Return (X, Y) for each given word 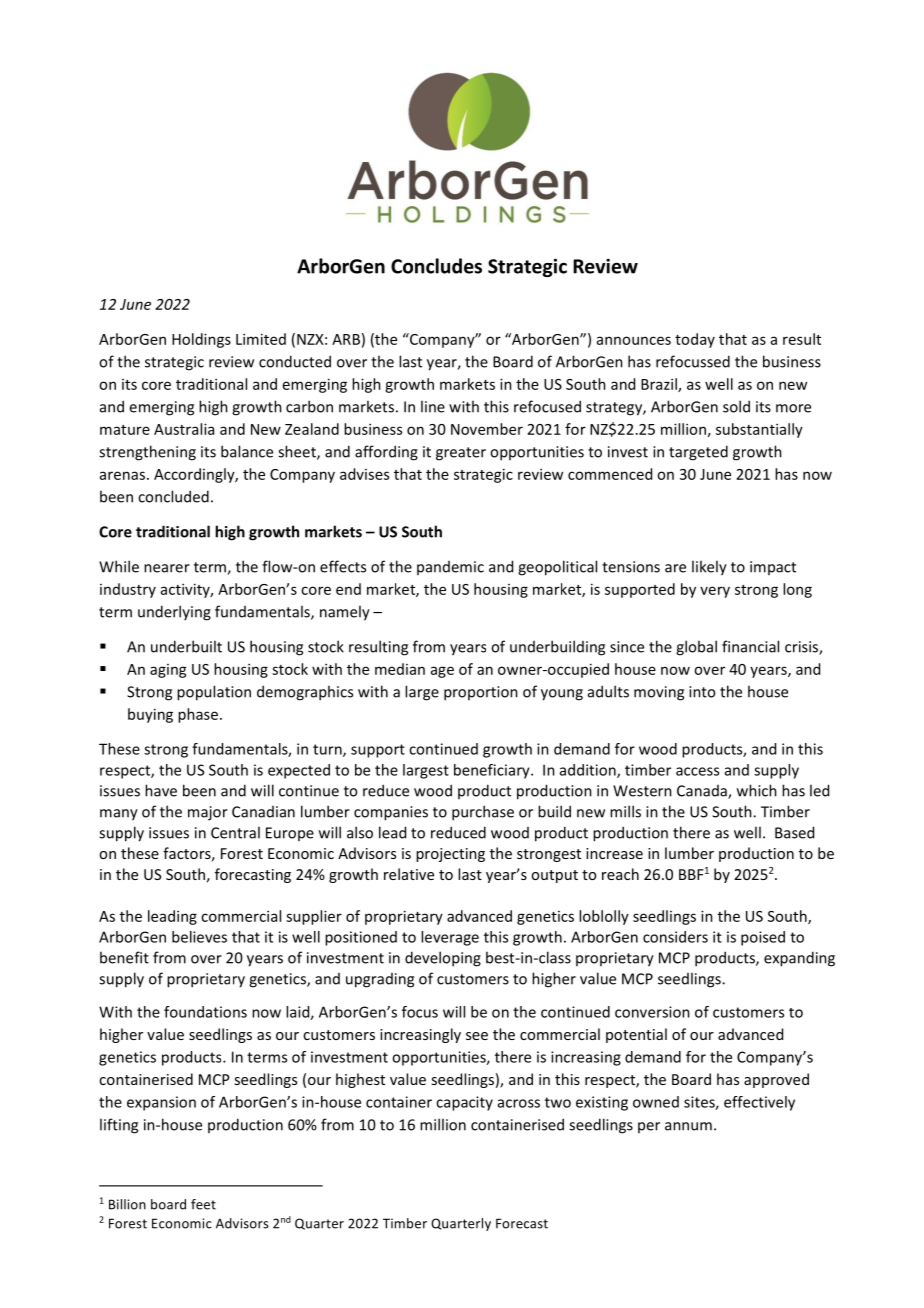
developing (443, 959)
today (695, 340)
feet (203, 1204)
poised (763, 938)
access (697, 771)
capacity (464, 1103)
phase (199, 715)
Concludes (436, 266)
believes (199, 937)
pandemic (450, 568)
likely (709, 568)
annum (688, 1126)
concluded (173, 496)
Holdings (201, 340)
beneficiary (493, 771)
